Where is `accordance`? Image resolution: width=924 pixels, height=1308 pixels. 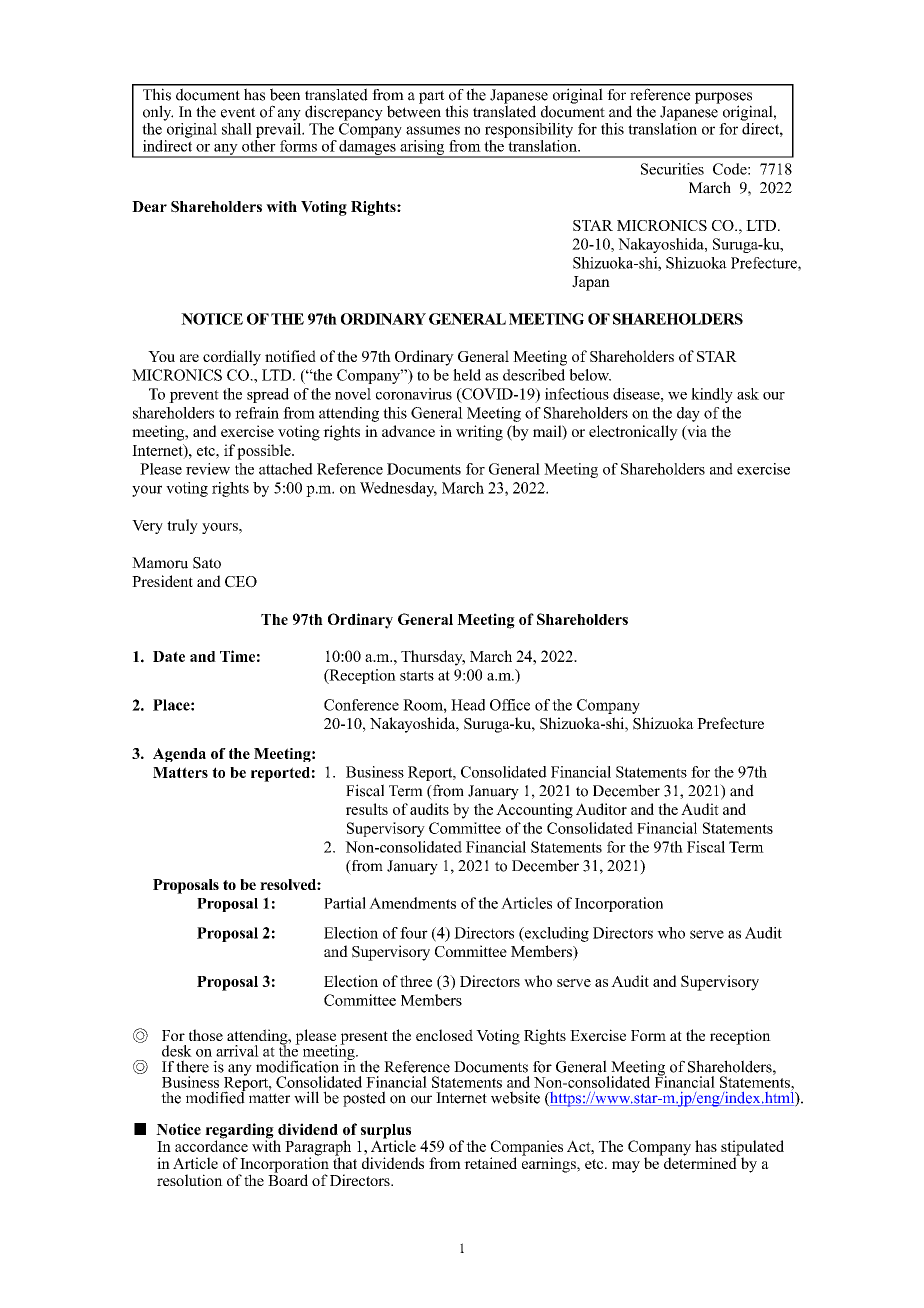 accordance is located at coordinates (211, 1145).
